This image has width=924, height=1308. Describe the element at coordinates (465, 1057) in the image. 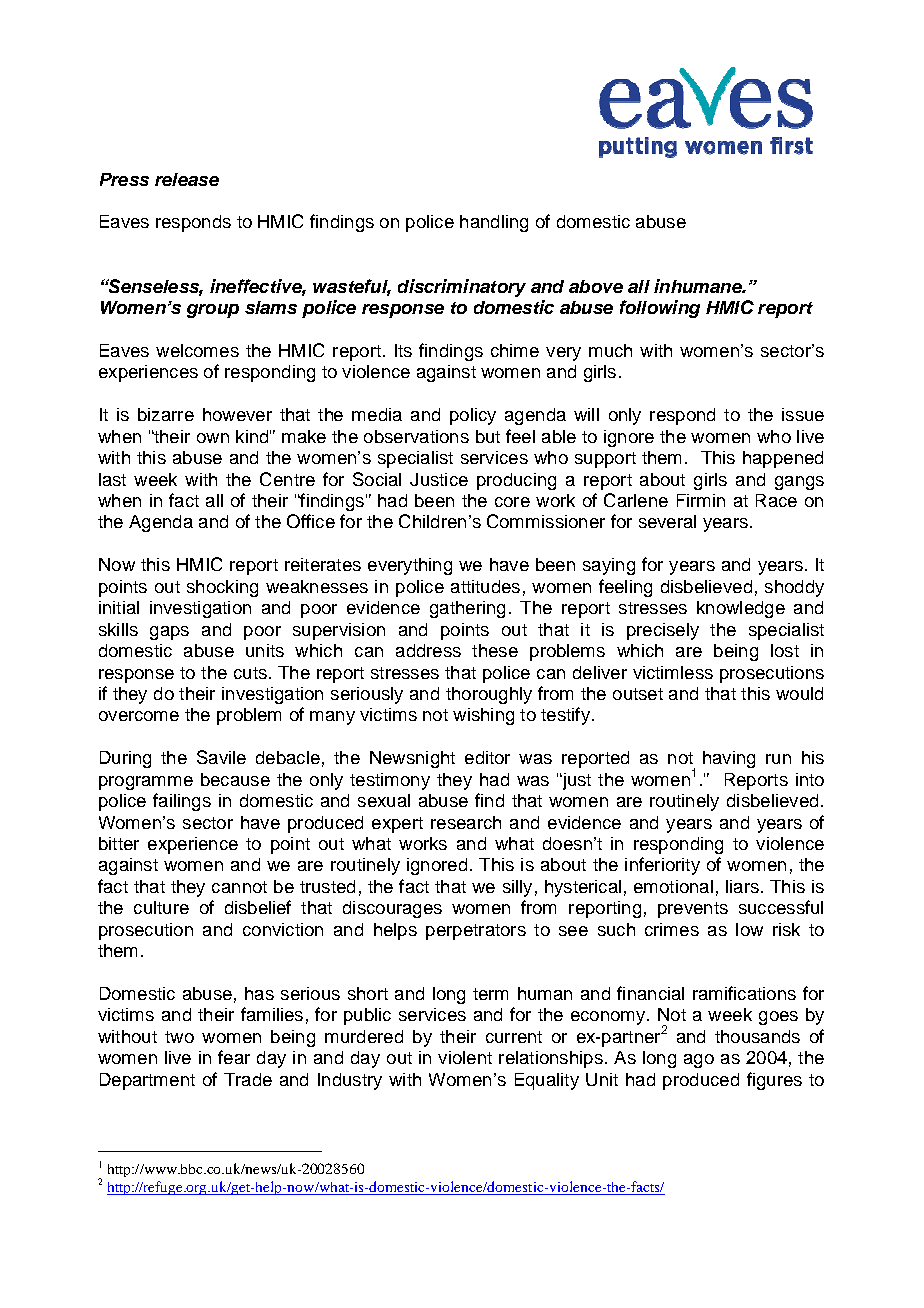

I see `violent` at that location.
